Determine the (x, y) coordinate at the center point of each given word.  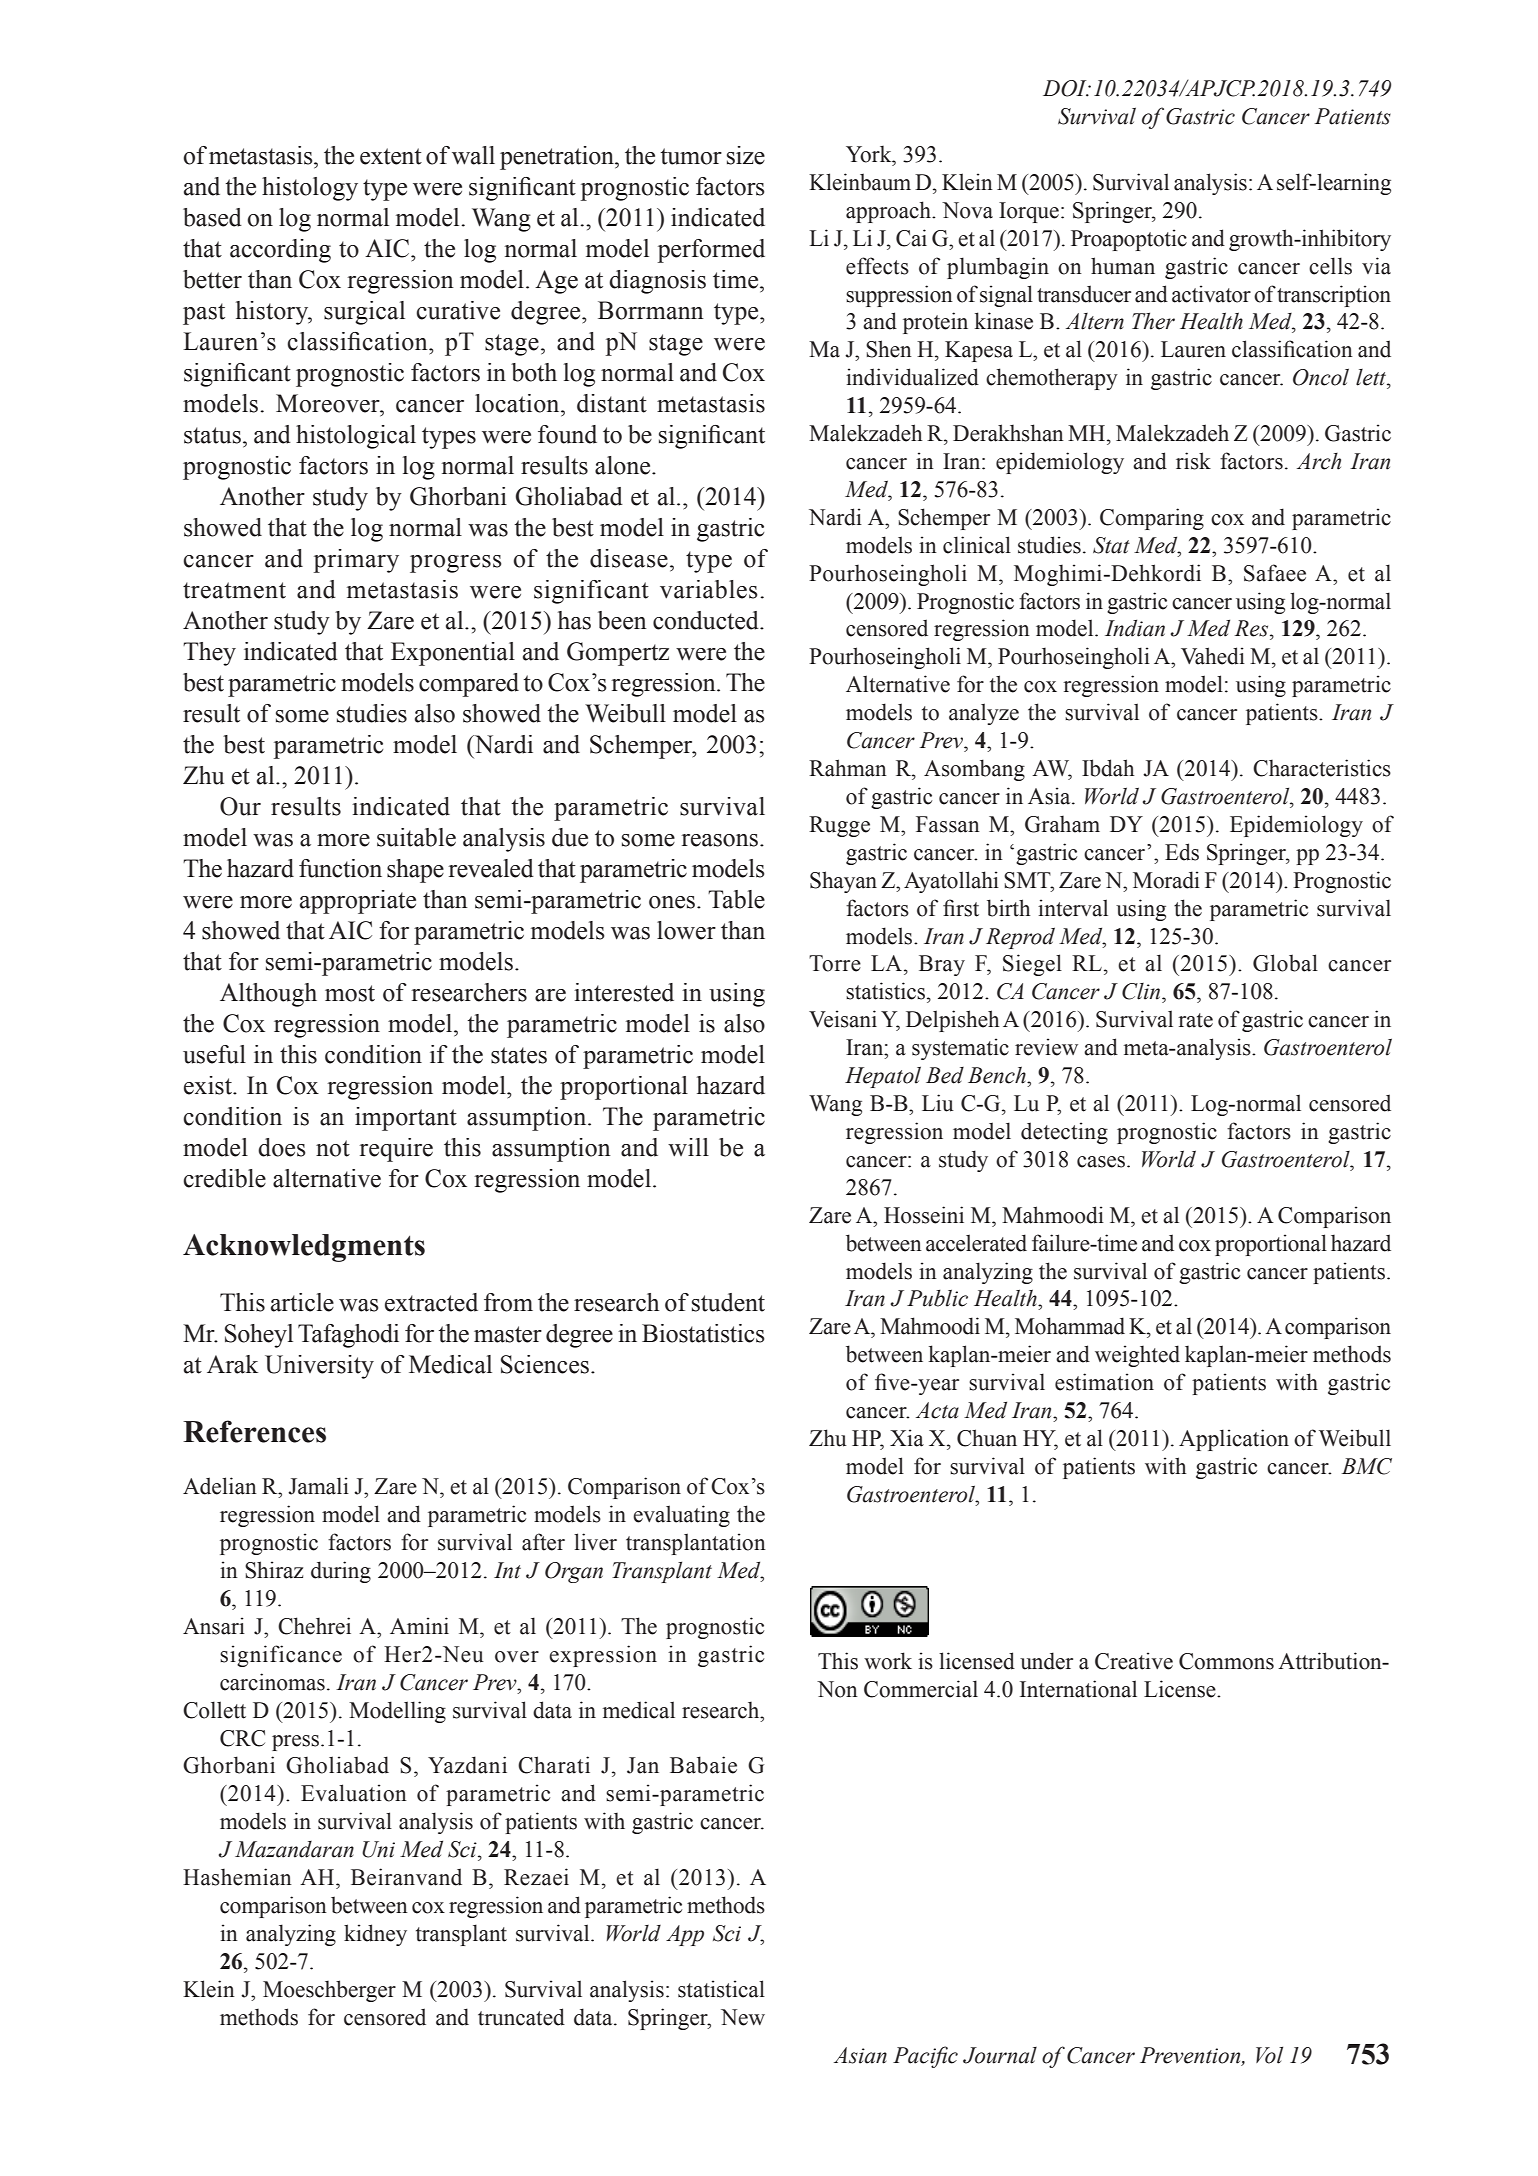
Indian (1135, 628)
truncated (521, 2017)
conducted (707, 620)
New (743, 2017)
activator (1211, 294)
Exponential (453, 654)
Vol (1269, 2055)
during (341, 1572)
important (406, 1119)
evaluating (681, 1516)
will (688, 1147)
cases (1102, 1162)
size (746, 155)
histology (310, 189)
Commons (1226, 1661)
